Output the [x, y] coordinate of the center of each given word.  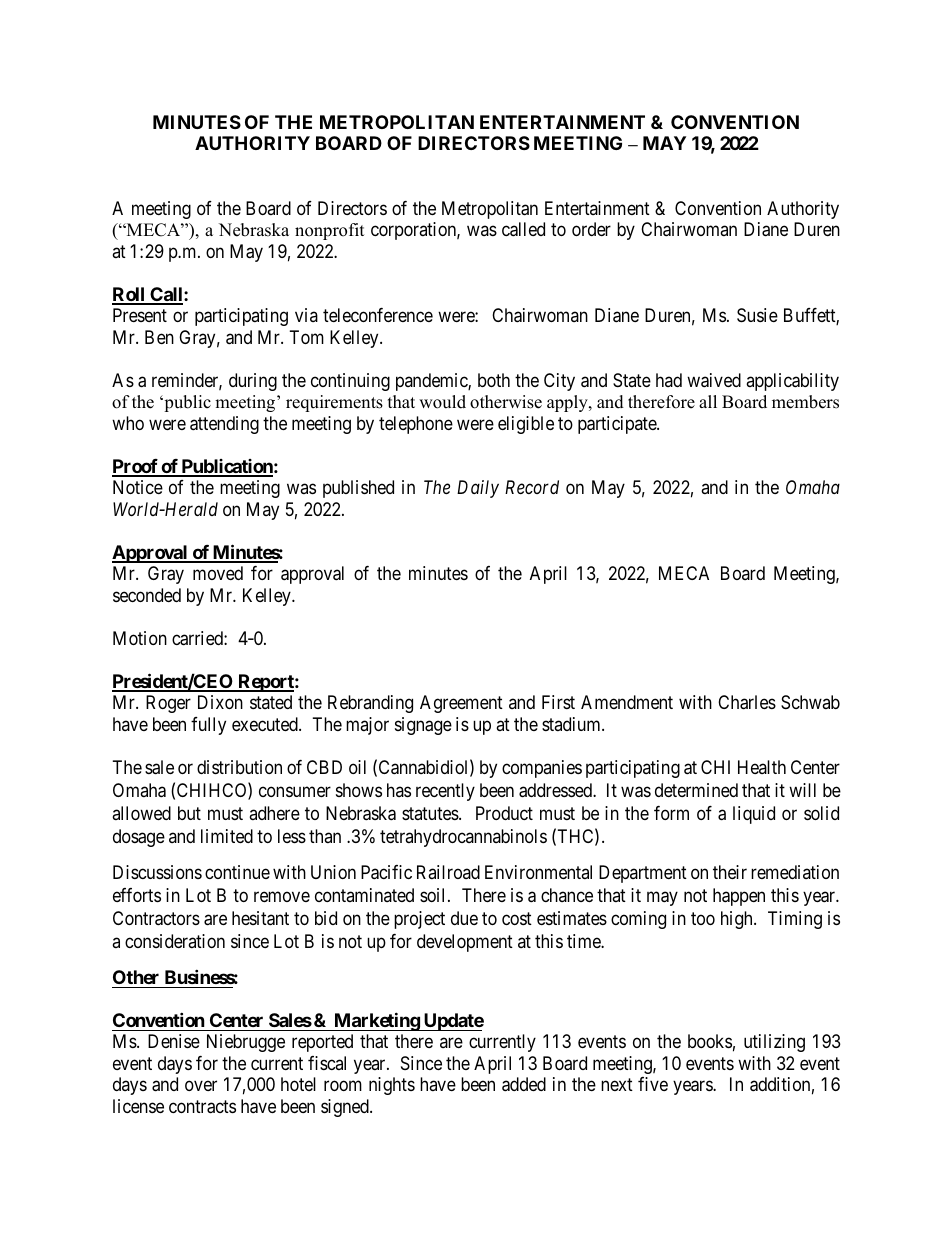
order [591, 229]
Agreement [461, 704]
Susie [757, 315]
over [201, 1086]
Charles [747, 702]
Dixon [220, 702]
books [710, 1041]
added [524, 1084]
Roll [129, 295]
